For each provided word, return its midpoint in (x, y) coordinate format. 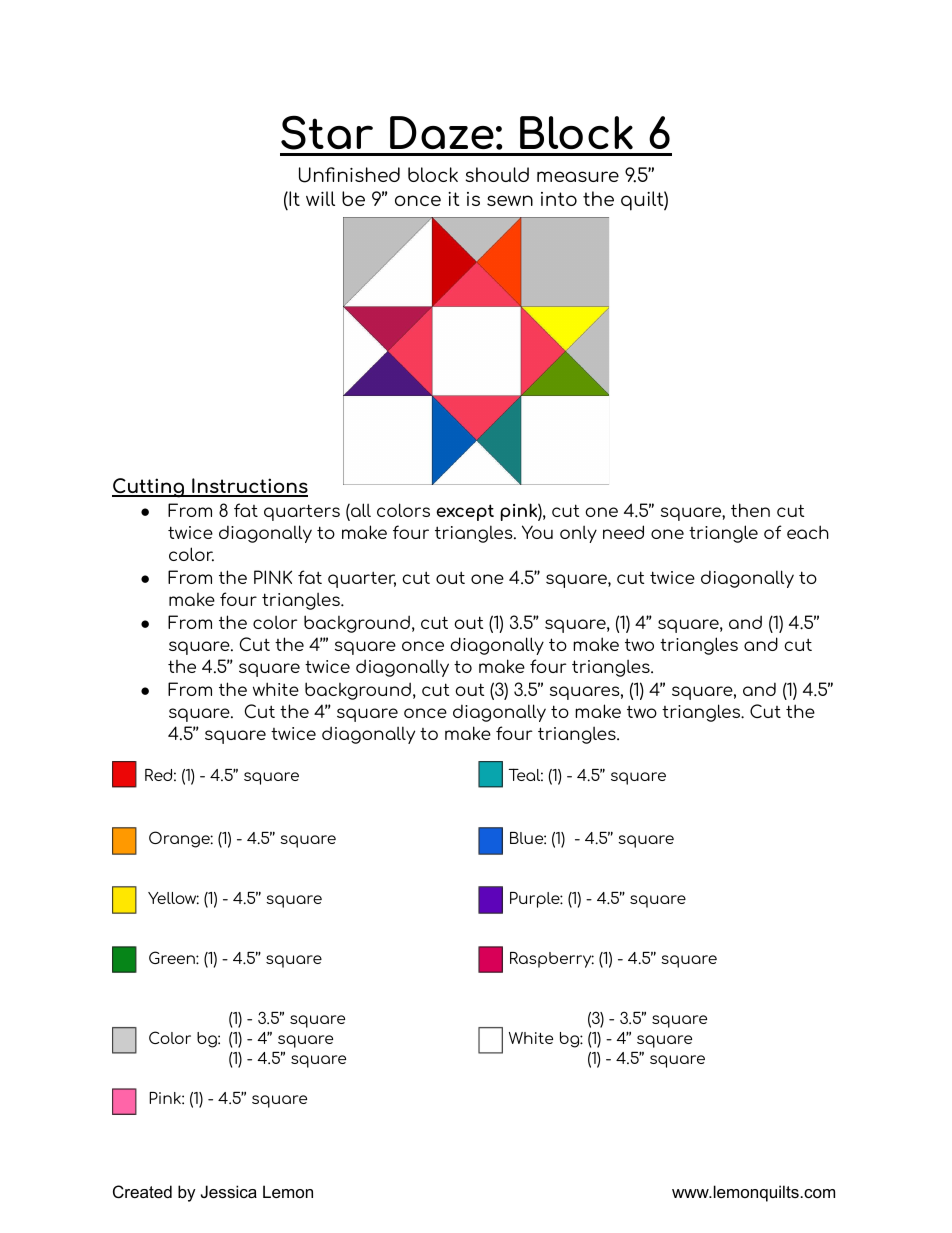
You (537, 532)
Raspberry (552, 960)
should (497, 174)
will (320, 198)
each (808, 532)
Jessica (229, 1191)
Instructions (249, 487)
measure (578, 176)
